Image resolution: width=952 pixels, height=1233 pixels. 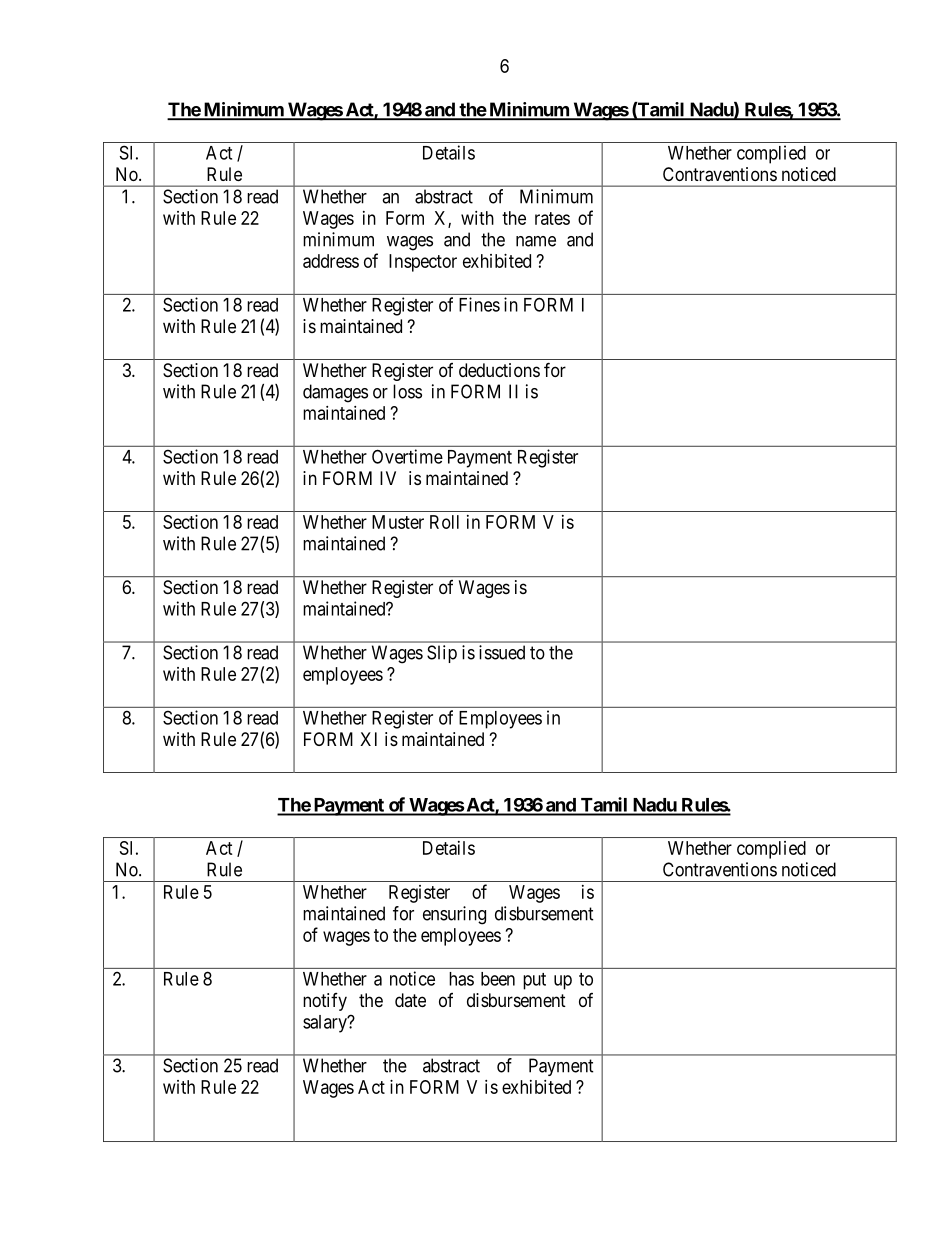 What do you see at coordinates (442, 654) in the screenshot?
I see `Slip` at bounding box center [442, 654].
